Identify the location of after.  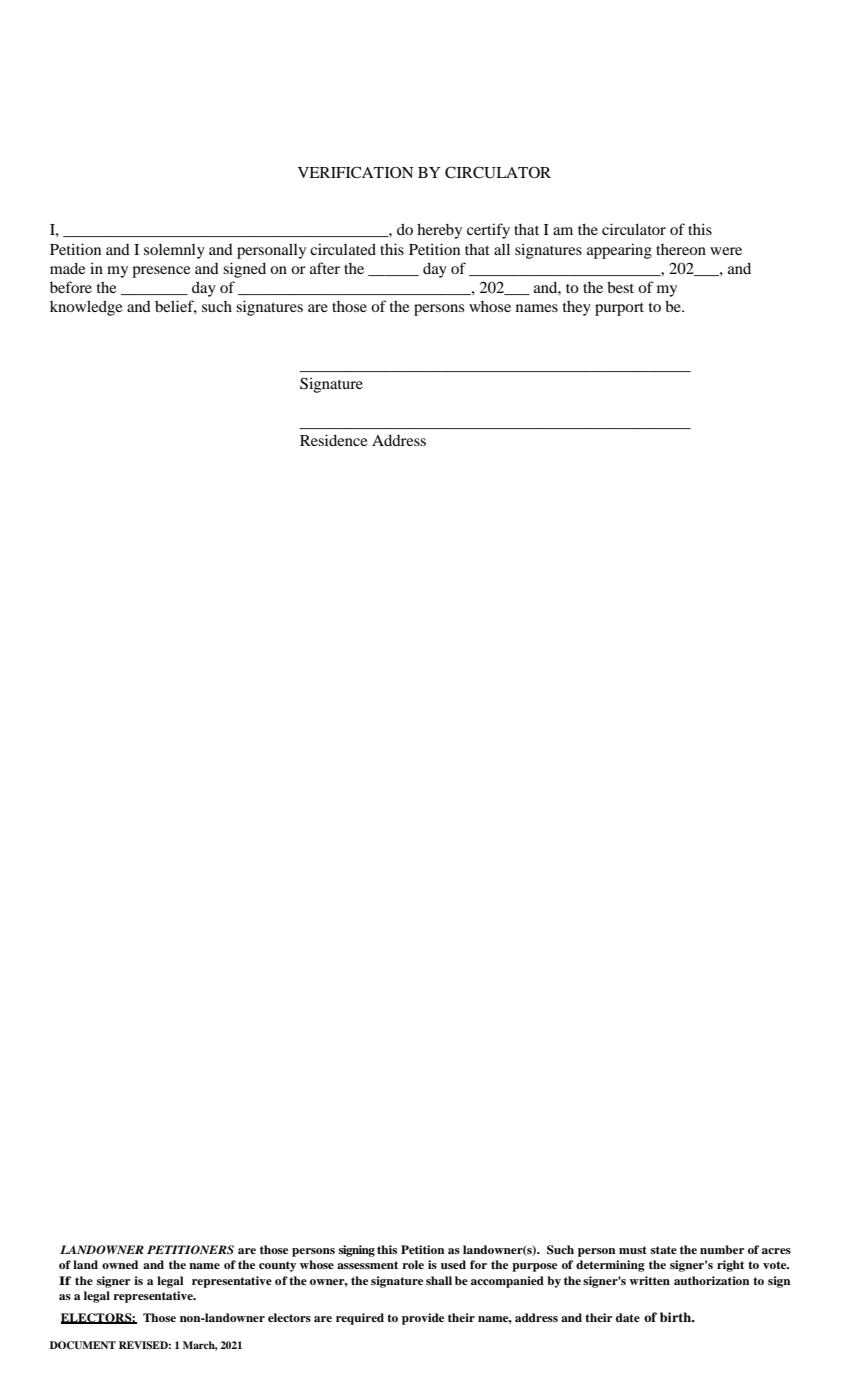
(325, 268).
